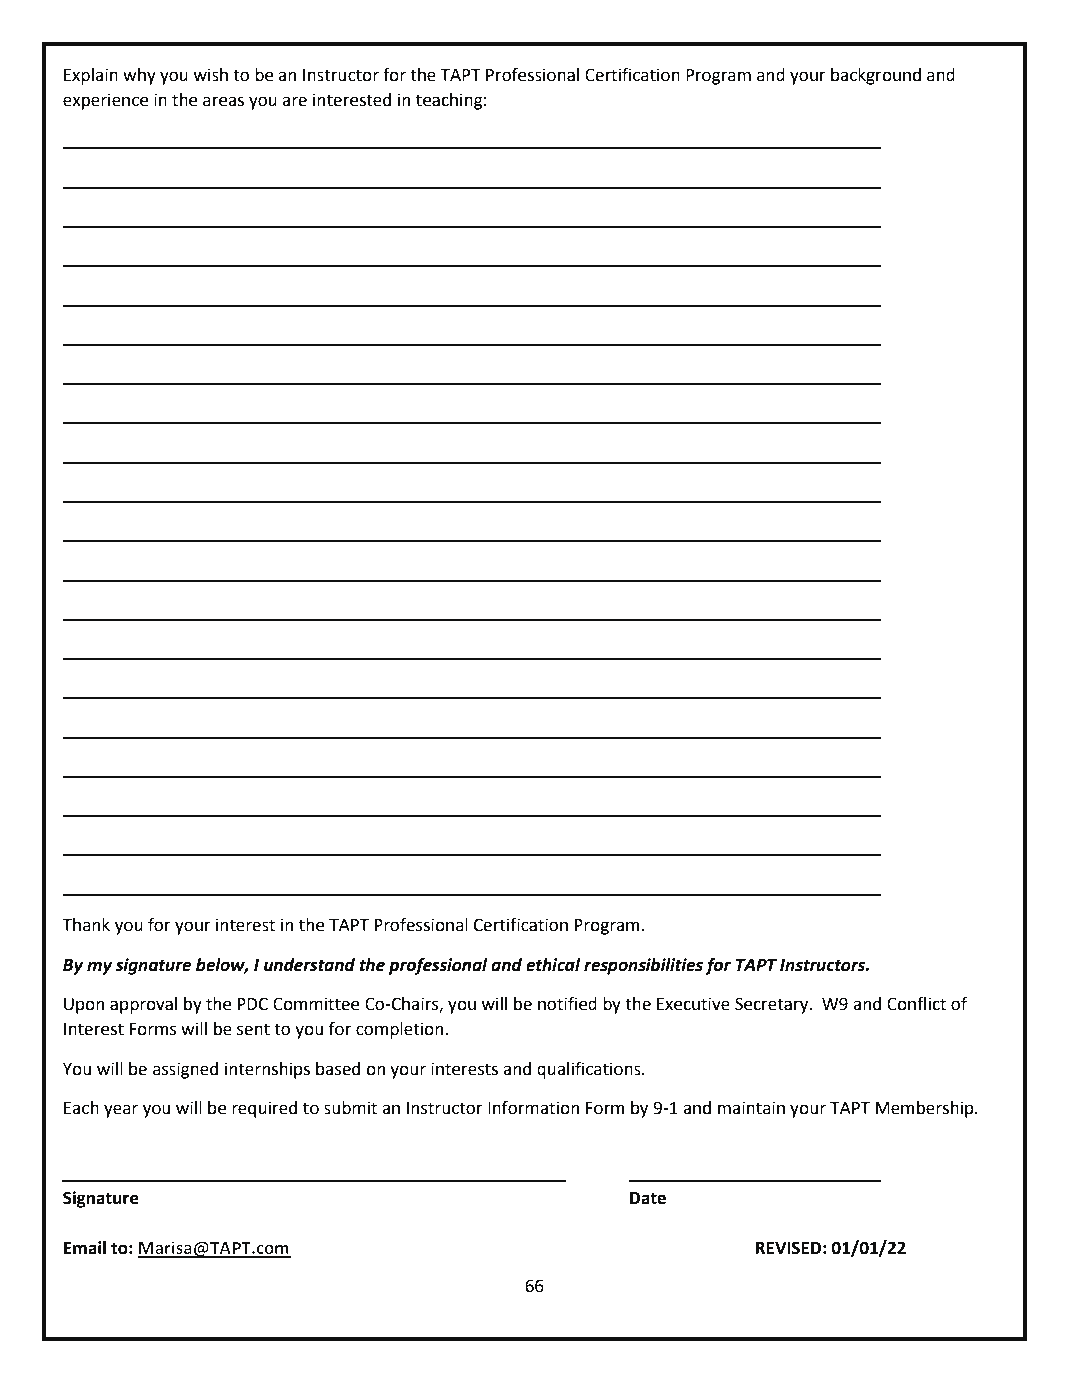 The width and height of the screenshot is (1069, 1383). Describe the element at coordinates (553, 965) in the screenshot. I see `ethical` at that location.
